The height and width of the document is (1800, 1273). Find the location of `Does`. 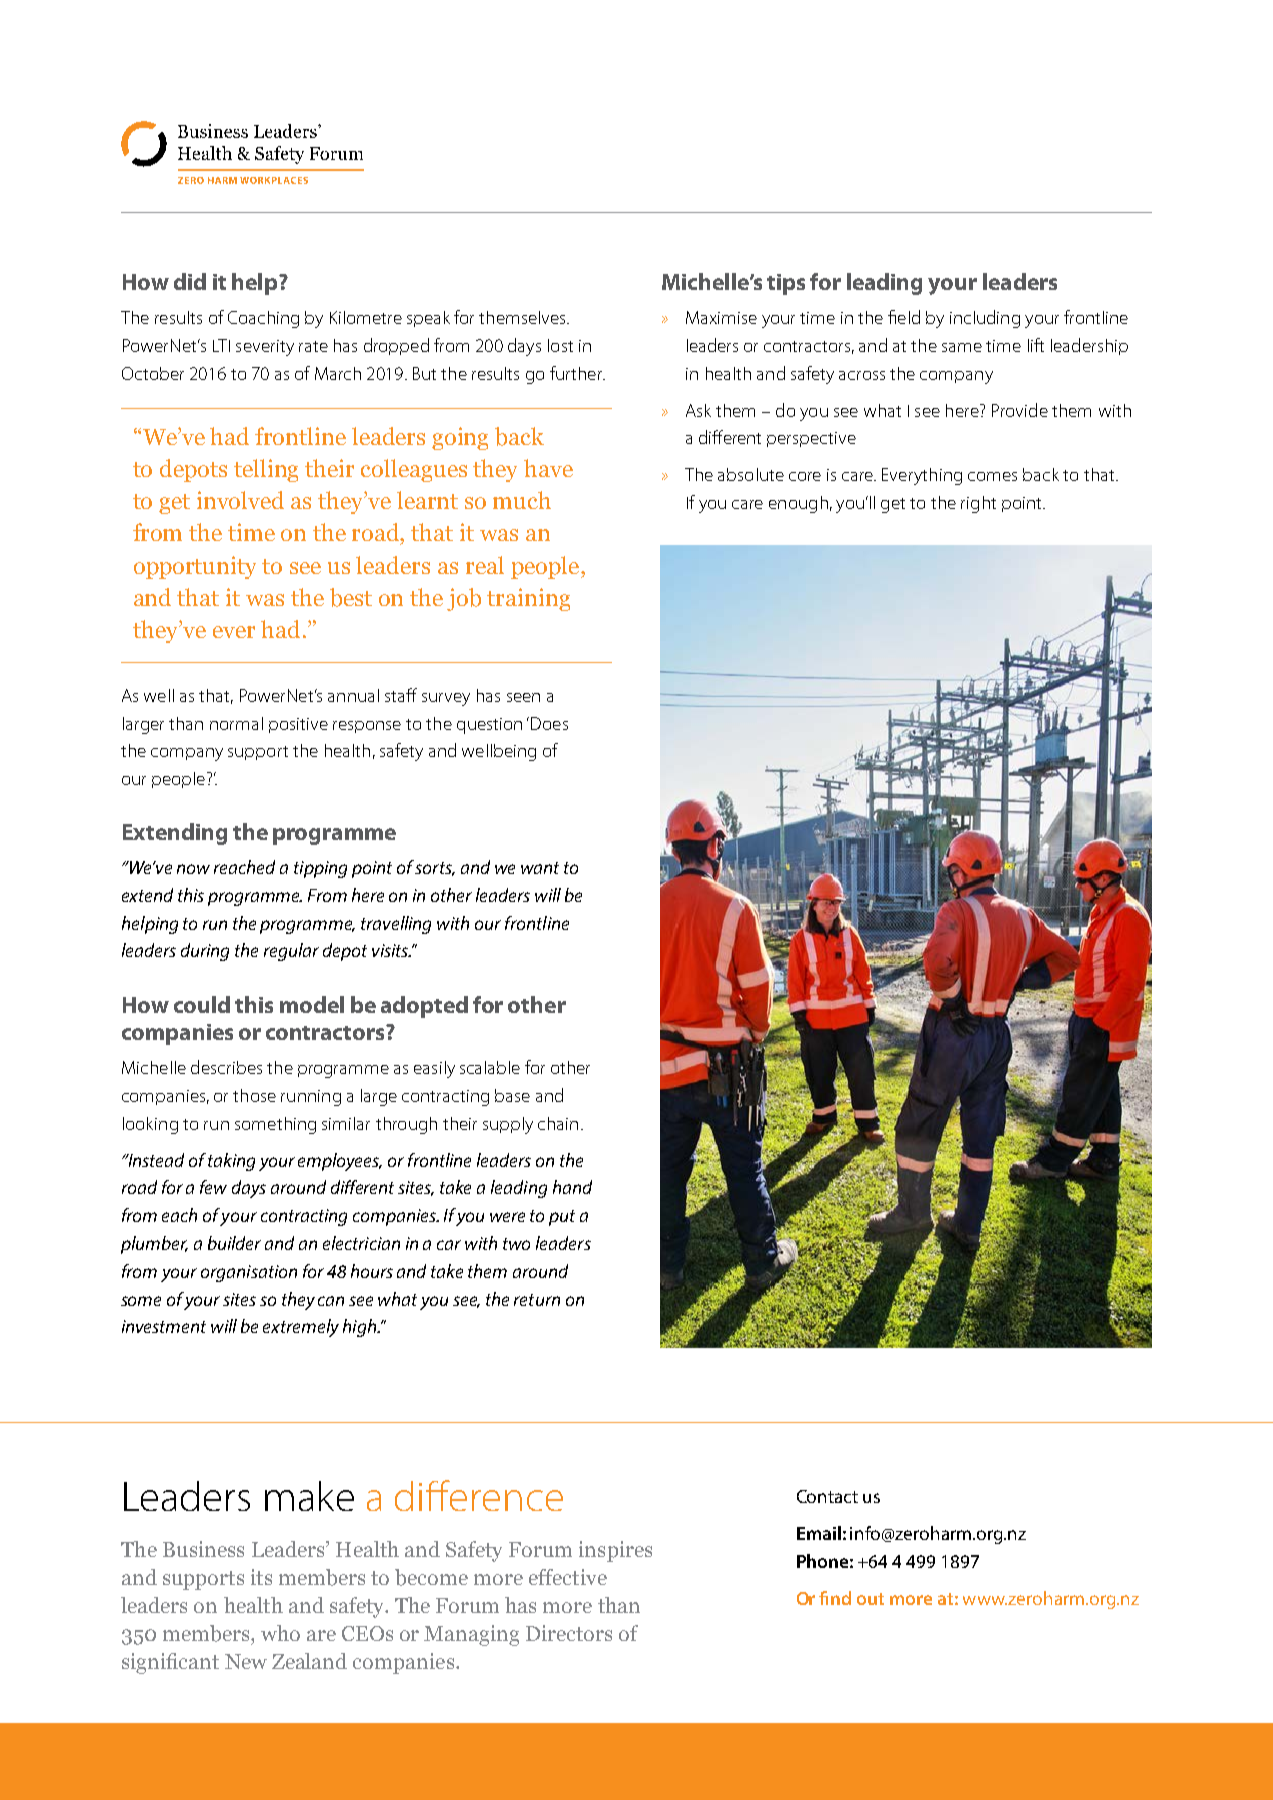

Does is located at coordinates (549, 723).
